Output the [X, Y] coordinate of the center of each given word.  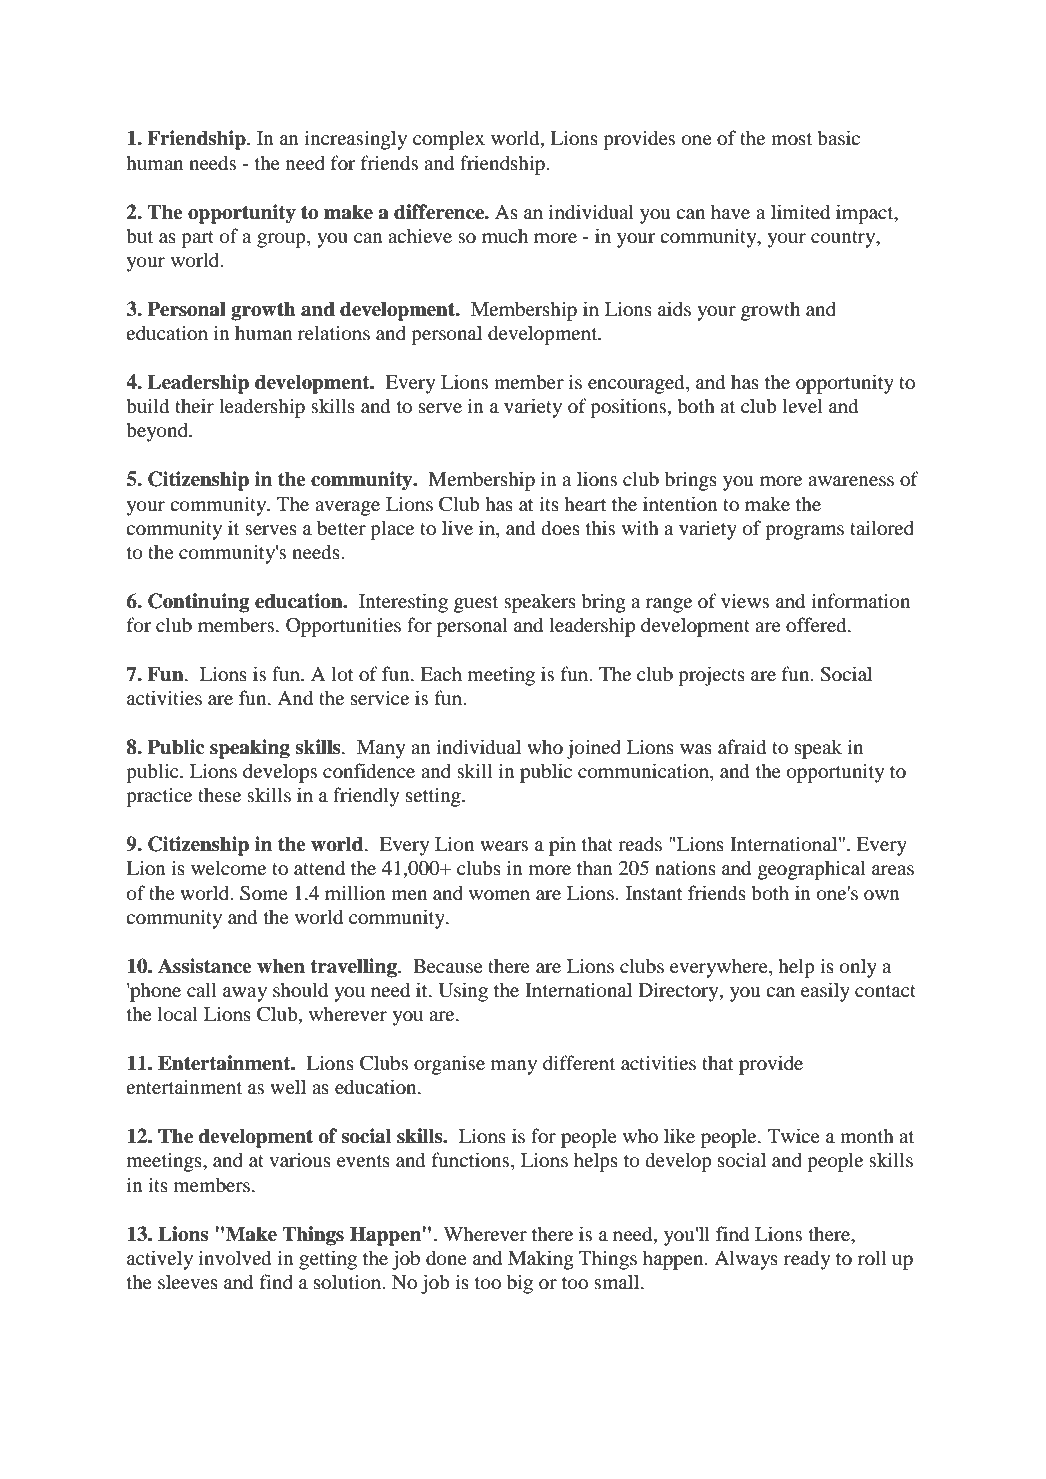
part [197, 239]
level [803, 405]
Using [463, 992]
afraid [742, 747]
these [219, 794]
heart [585, 503]
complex [449, 140]
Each [441, 673]
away [245, 994]
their [194, 405]
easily [825, 992]
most [791, 139]
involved [235, 1258]
